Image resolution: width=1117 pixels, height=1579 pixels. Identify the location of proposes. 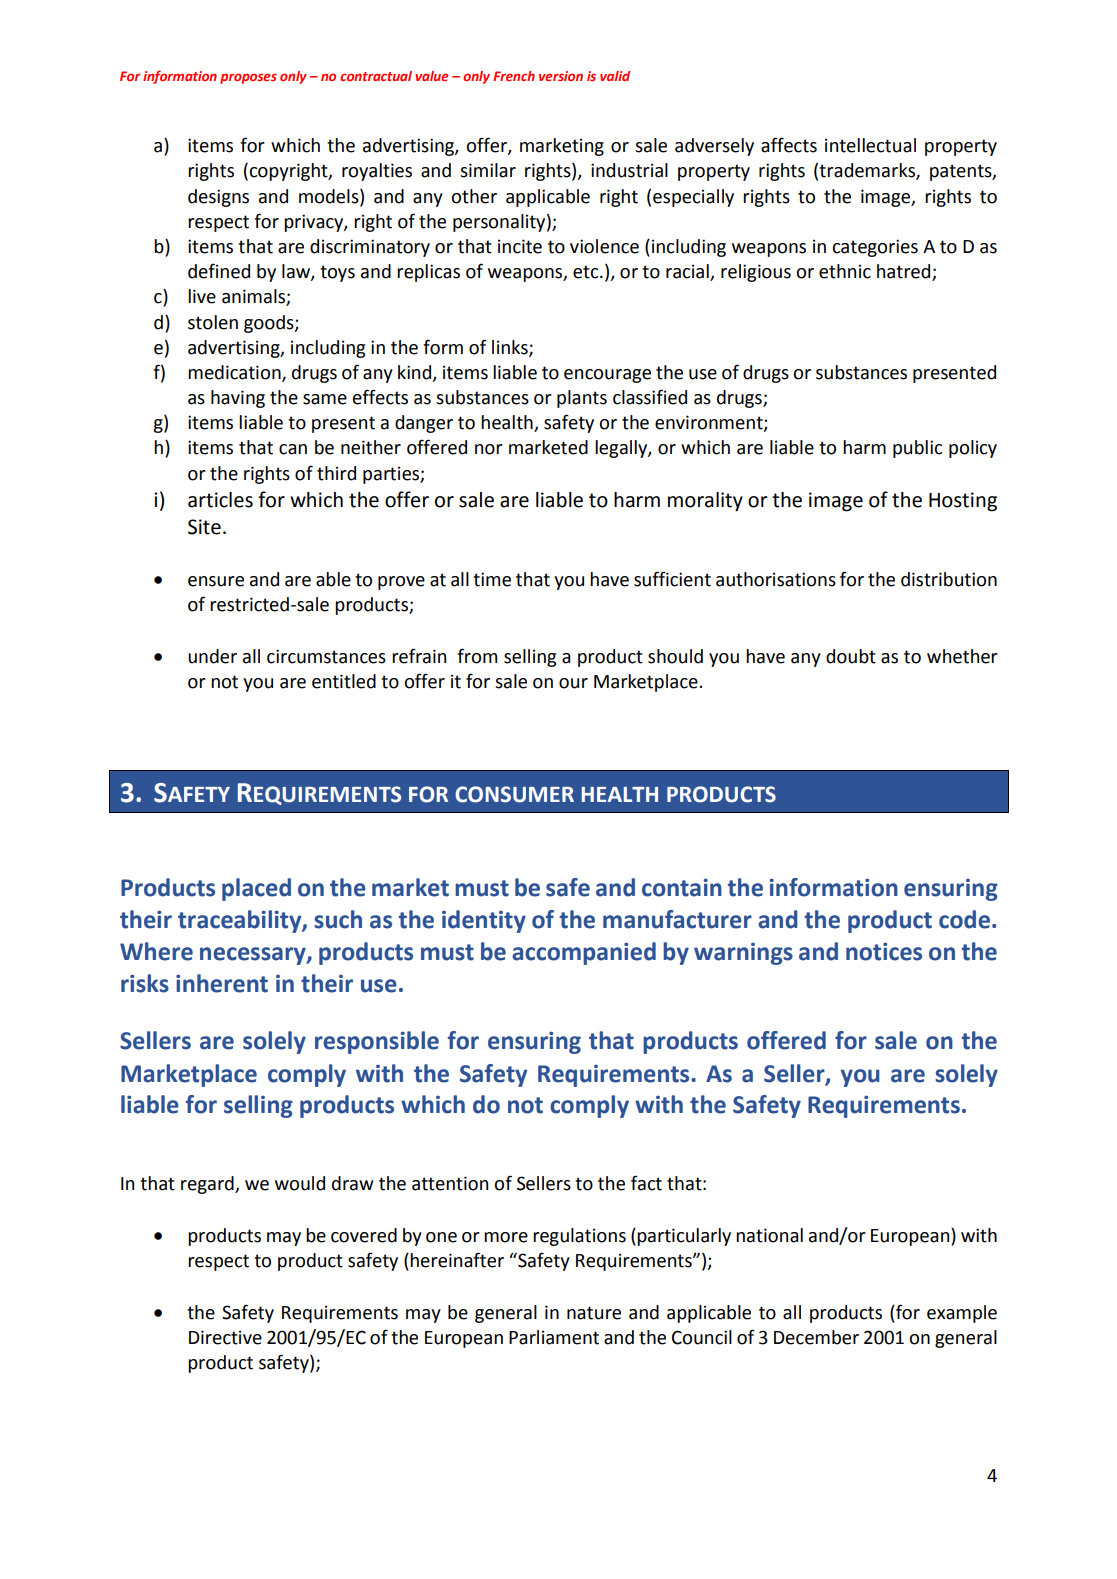
(248, 78).
